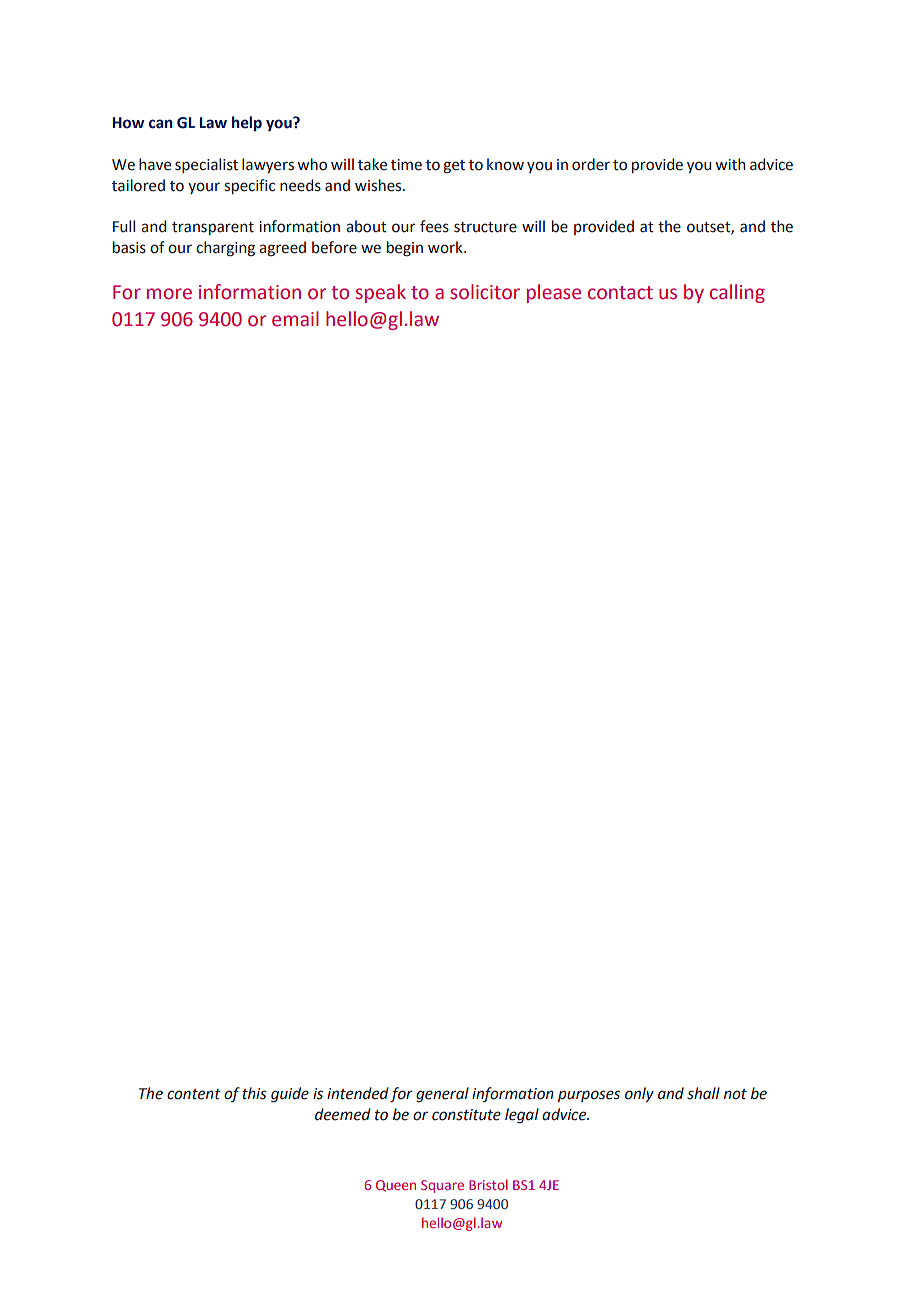 This screenshot has height=1308, width=924. What do you see at coordinates (206, 165) in the screenshot?
I see `specialist` at bounding box center [206, 165].
